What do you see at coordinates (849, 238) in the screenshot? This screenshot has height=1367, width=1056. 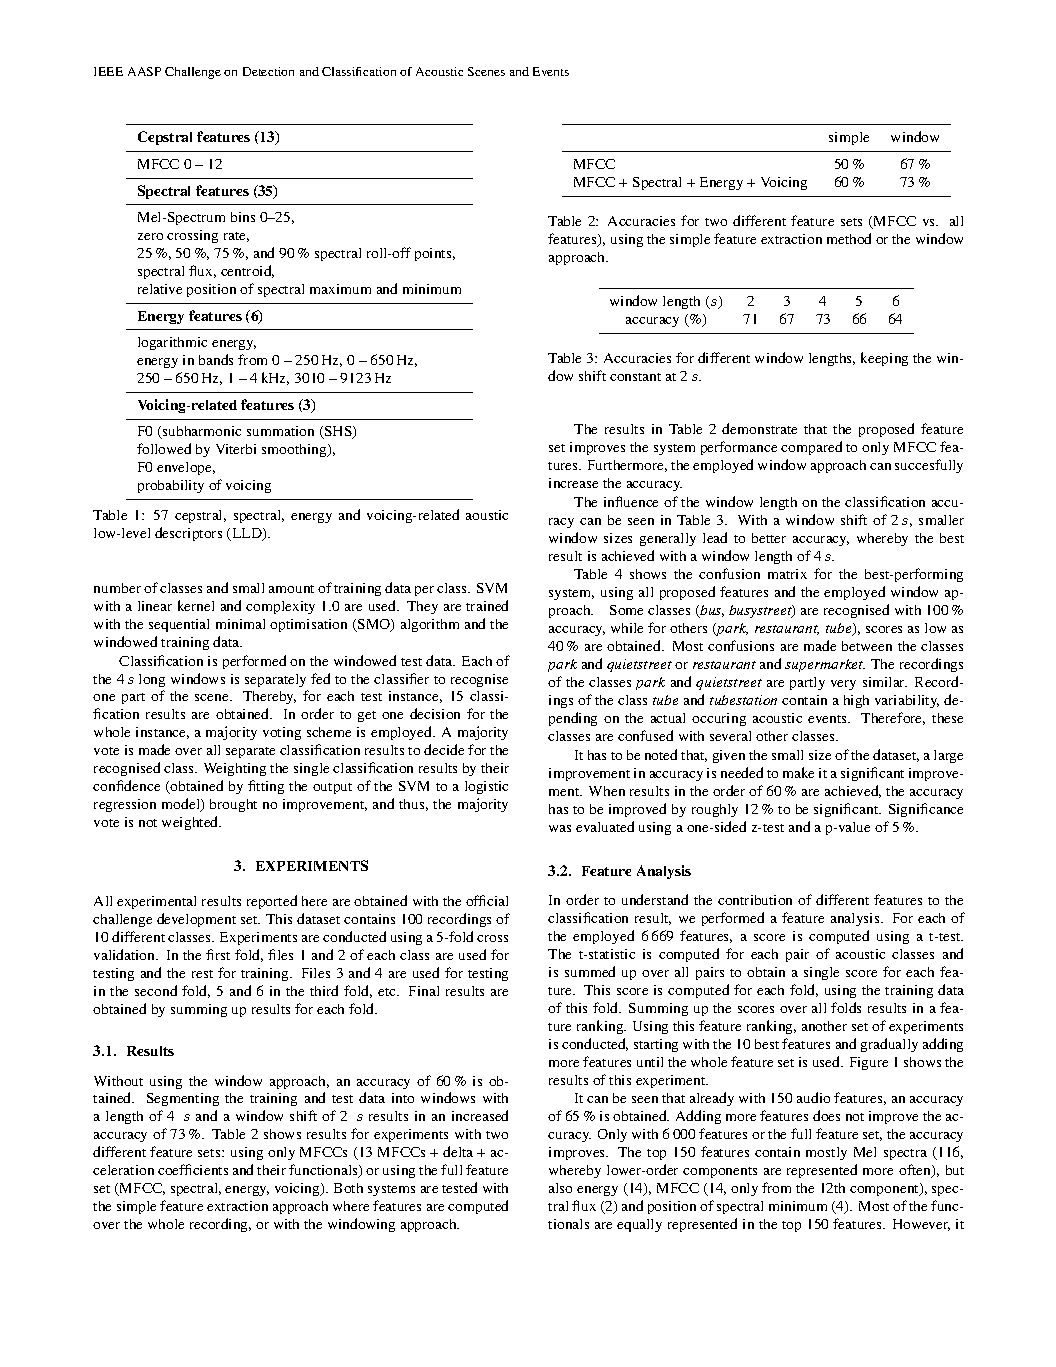 I see `method` at bounding box center [849, 238].
